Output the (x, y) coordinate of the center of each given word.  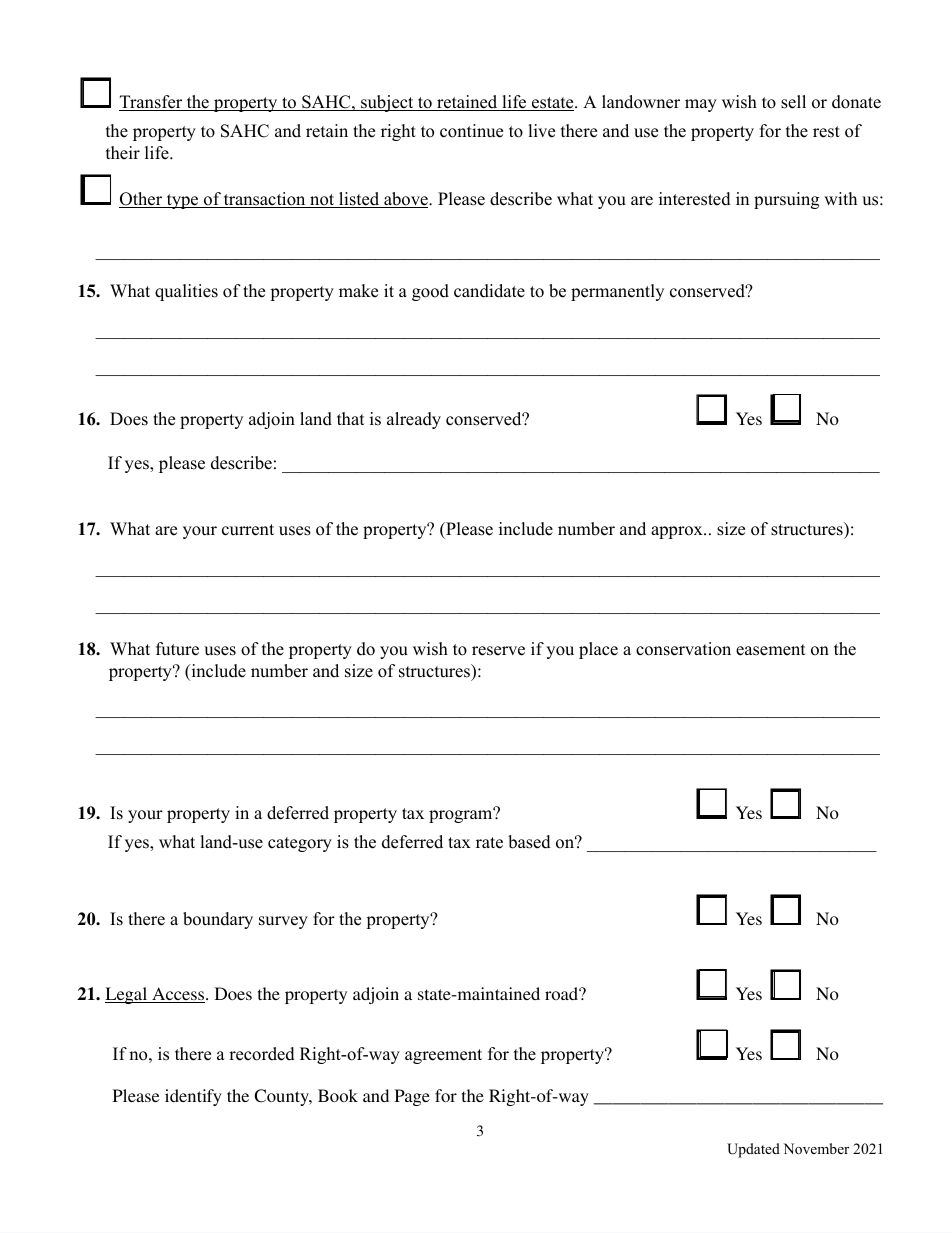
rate (489, 843)
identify (193, 1097)
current (248, 530)
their (123, 153)
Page (412, 1097)
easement (771, 650)
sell (793, 102)
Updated (753, 1150)
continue (471, 131)
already (414, 420)
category (300, 844)
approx (678, 532)
